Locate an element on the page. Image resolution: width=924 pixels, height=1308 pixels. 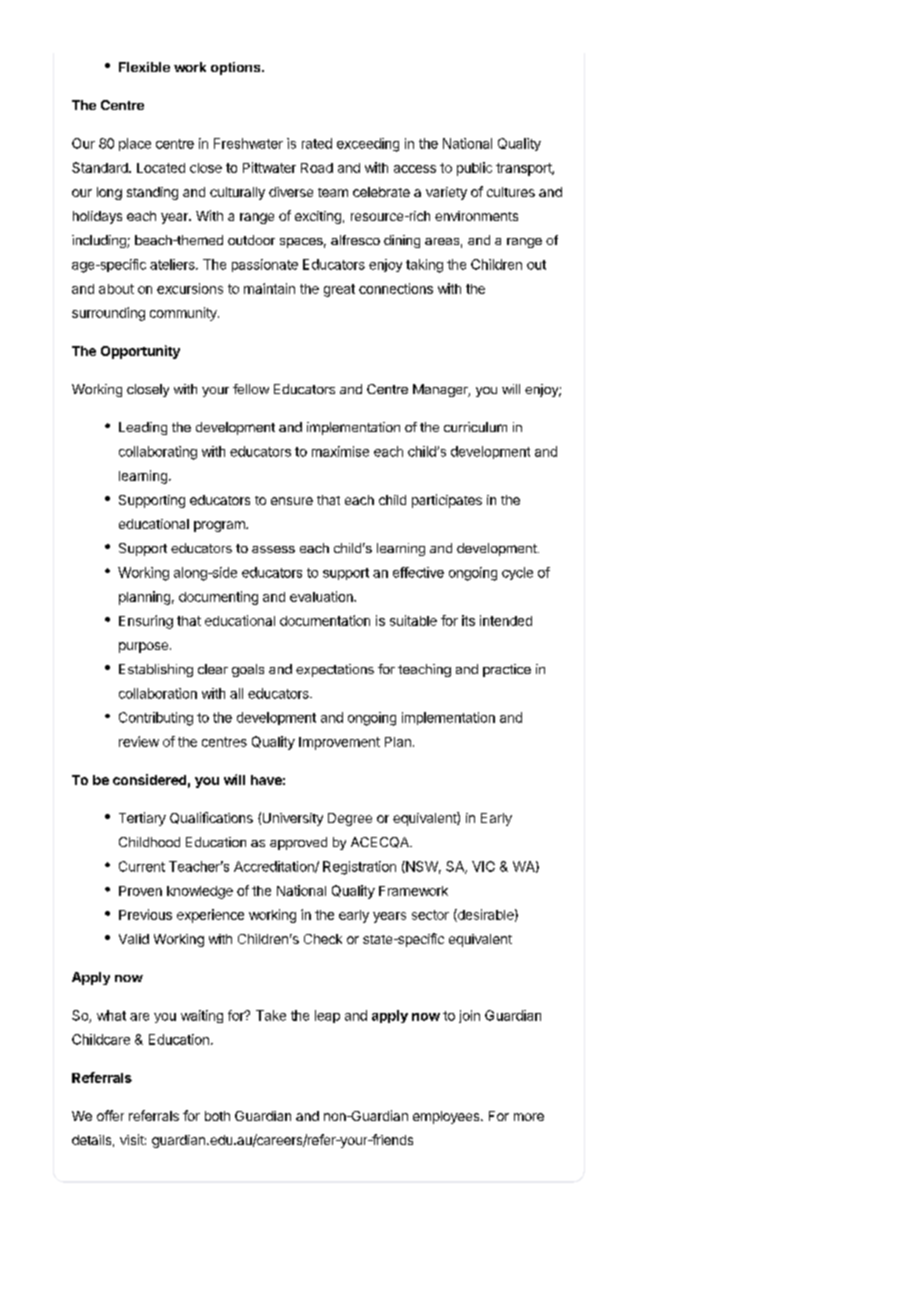
curriculum is located at coordinates (475, 427).
